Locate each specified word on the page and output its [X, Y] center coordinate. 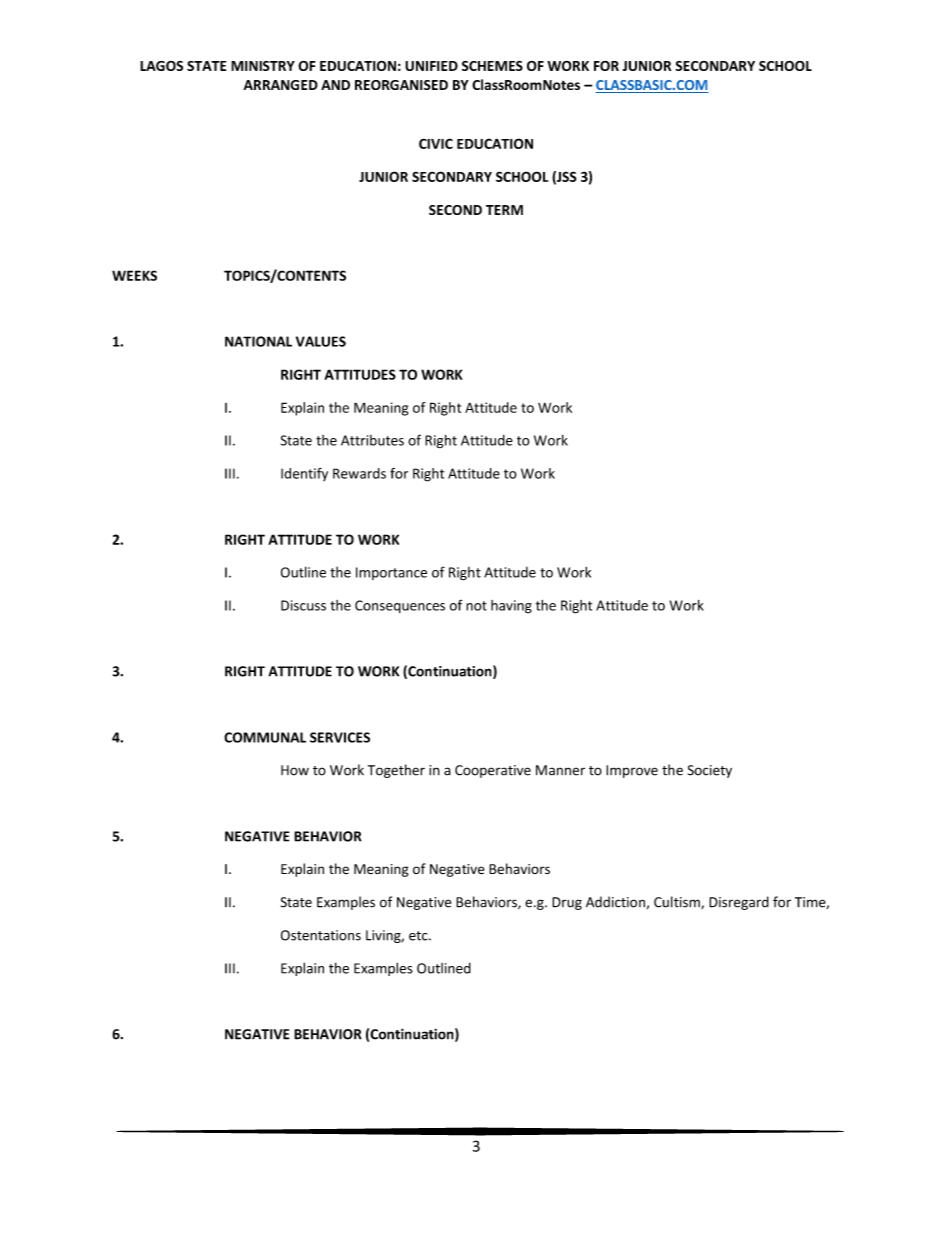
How [295, 770]
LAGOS [161, 66]
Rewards [359, 473]
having [511, 607]
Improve [632, 771]
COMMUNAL [265, 737]
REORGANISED [401, 85]
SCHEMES [492, 66]
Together [396, 771]
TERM [504, 210]
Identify [304, 474]
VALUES [321, 341]
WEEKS [134, 275]
